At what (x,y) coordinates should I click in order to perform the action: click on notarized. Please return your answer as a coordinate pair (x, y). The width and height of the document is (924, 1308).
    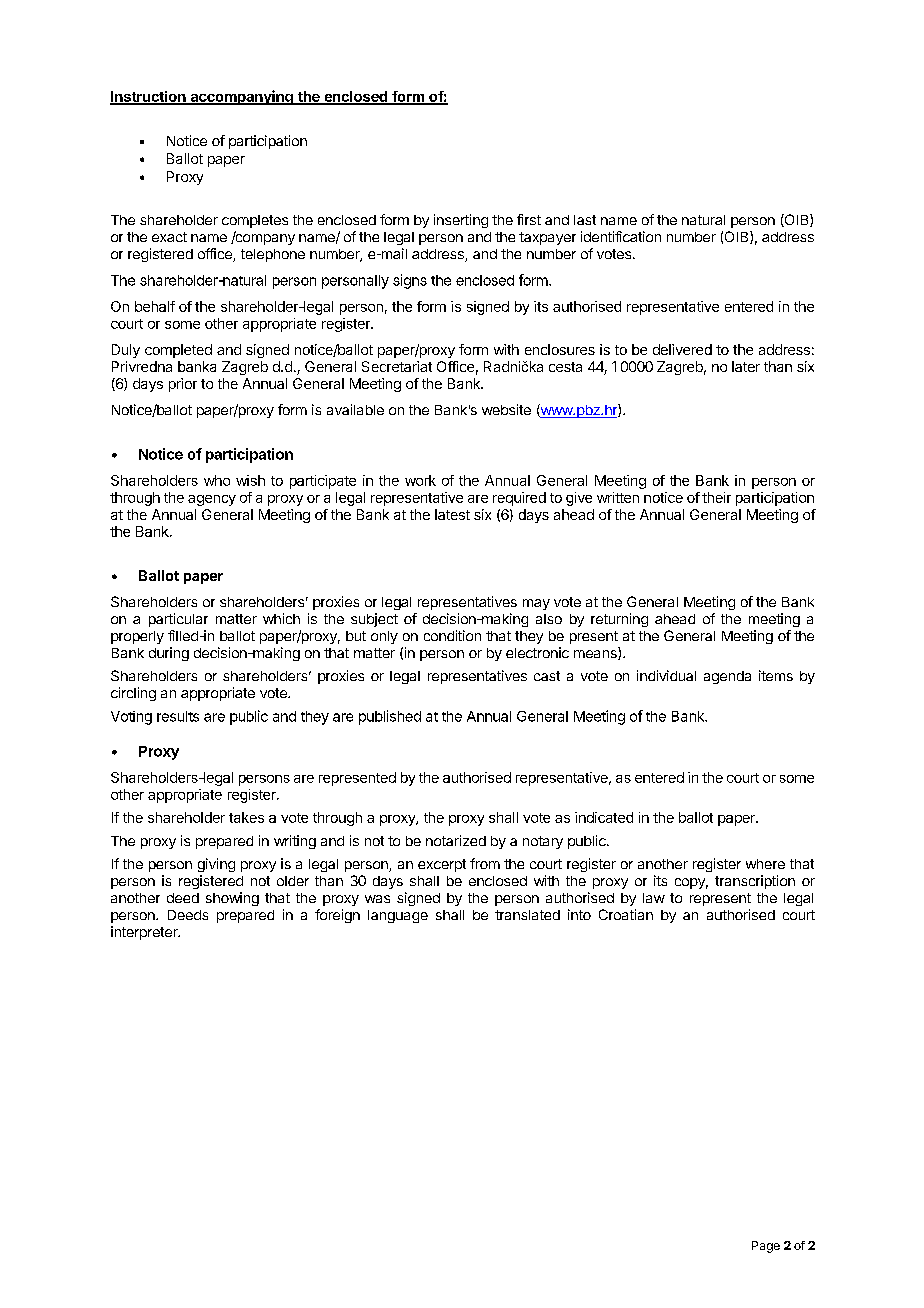
    Looking at the image, I should click on (456, 840).
